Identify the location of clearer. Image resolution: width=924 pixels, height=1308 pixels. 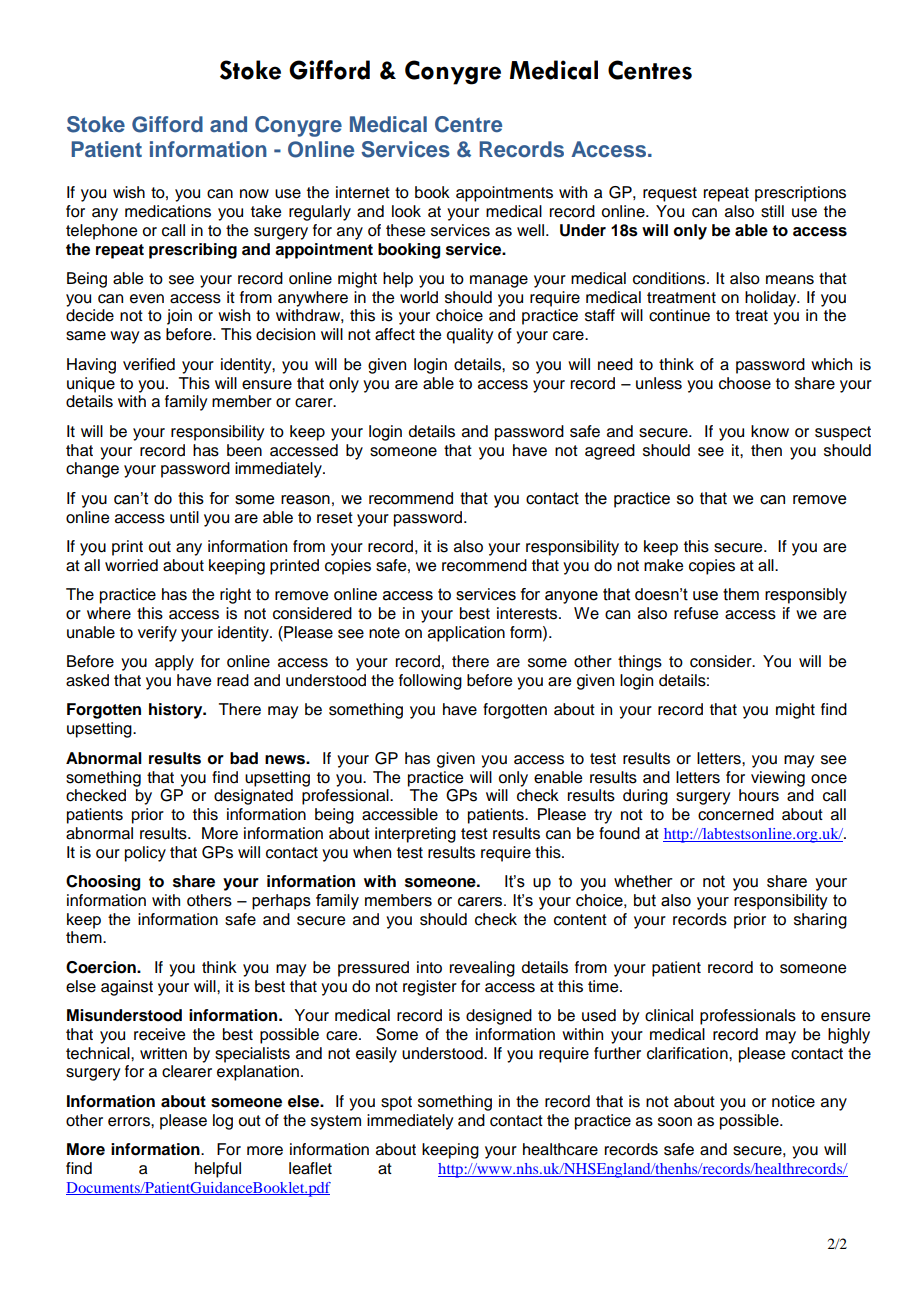
(187, 1071).
